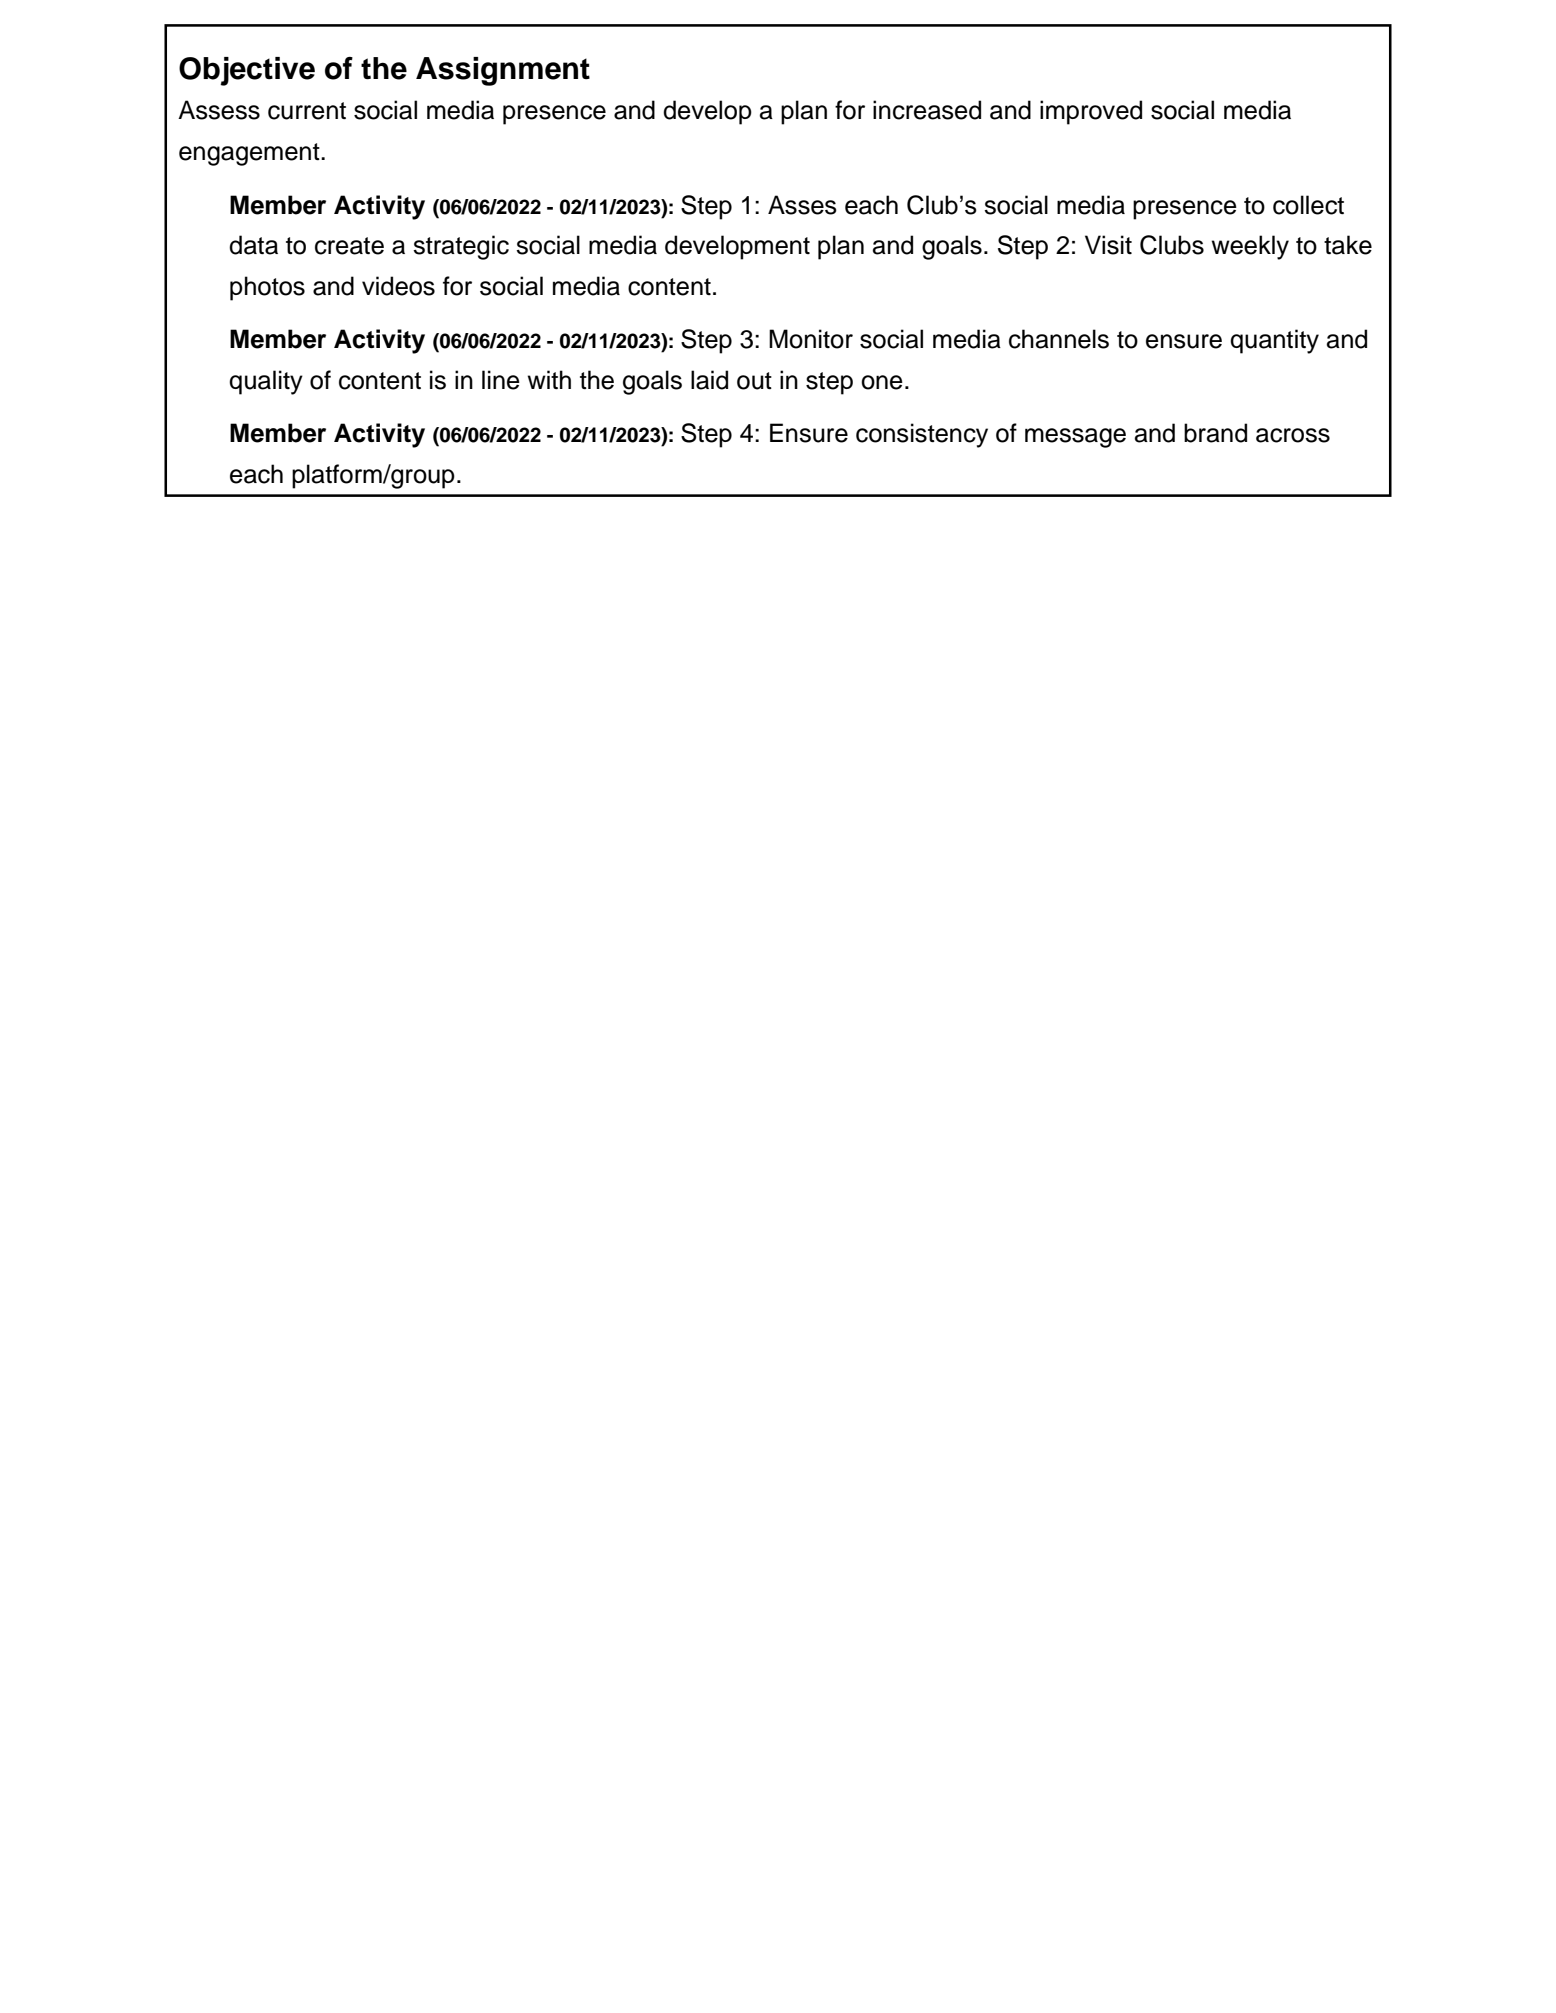  Describe the element at coordinates (503, 71) in the screenshot. I see `Assignment` at that location.
